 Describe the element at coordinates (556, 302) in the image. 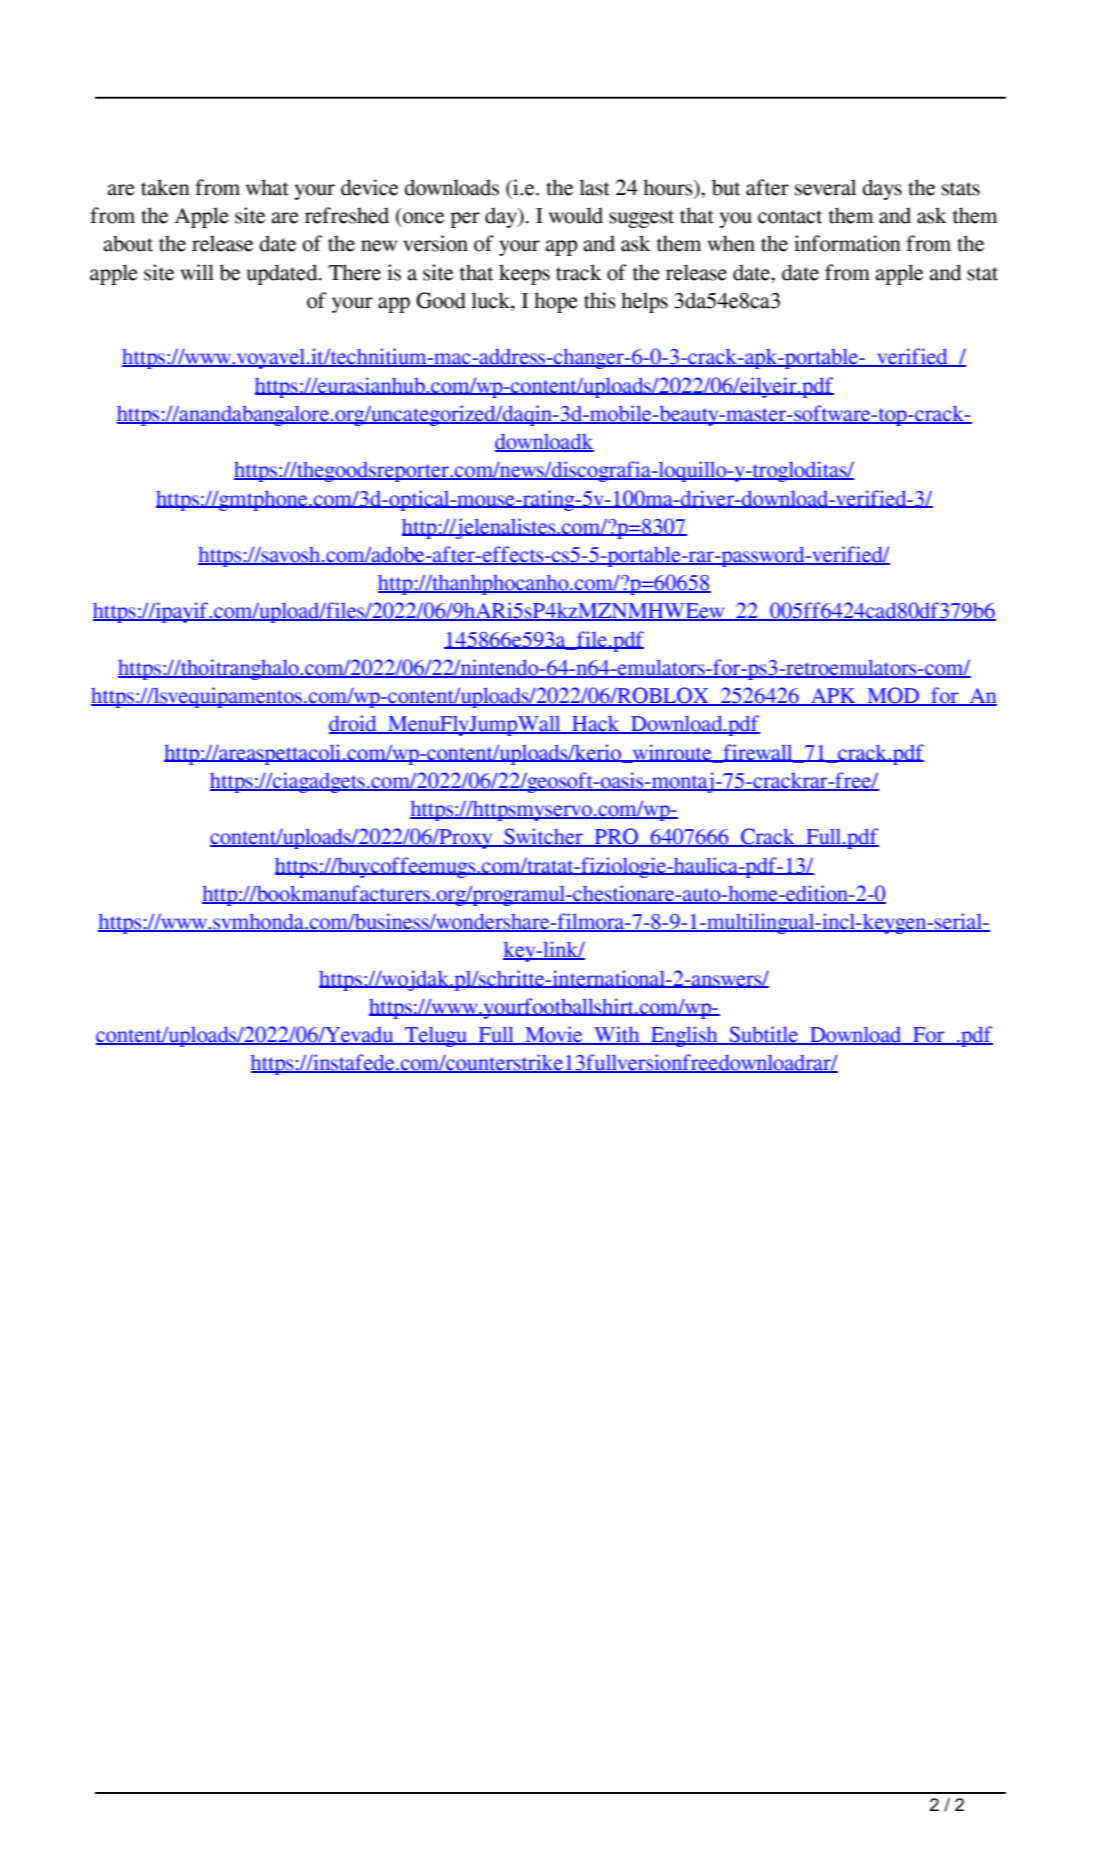

I see `hope` at that location.
